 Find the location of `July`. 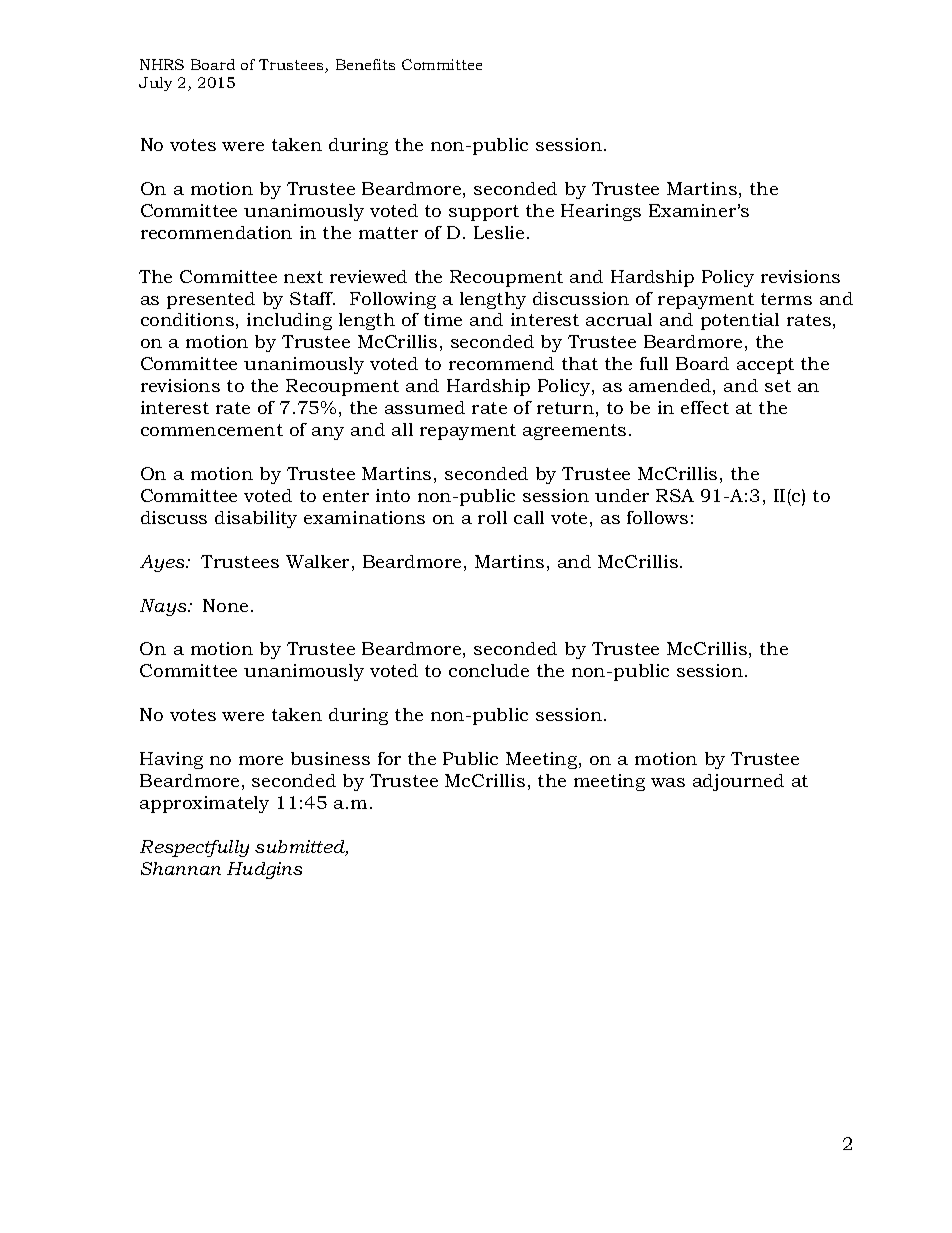

July is located at coordinates (155, 84).
